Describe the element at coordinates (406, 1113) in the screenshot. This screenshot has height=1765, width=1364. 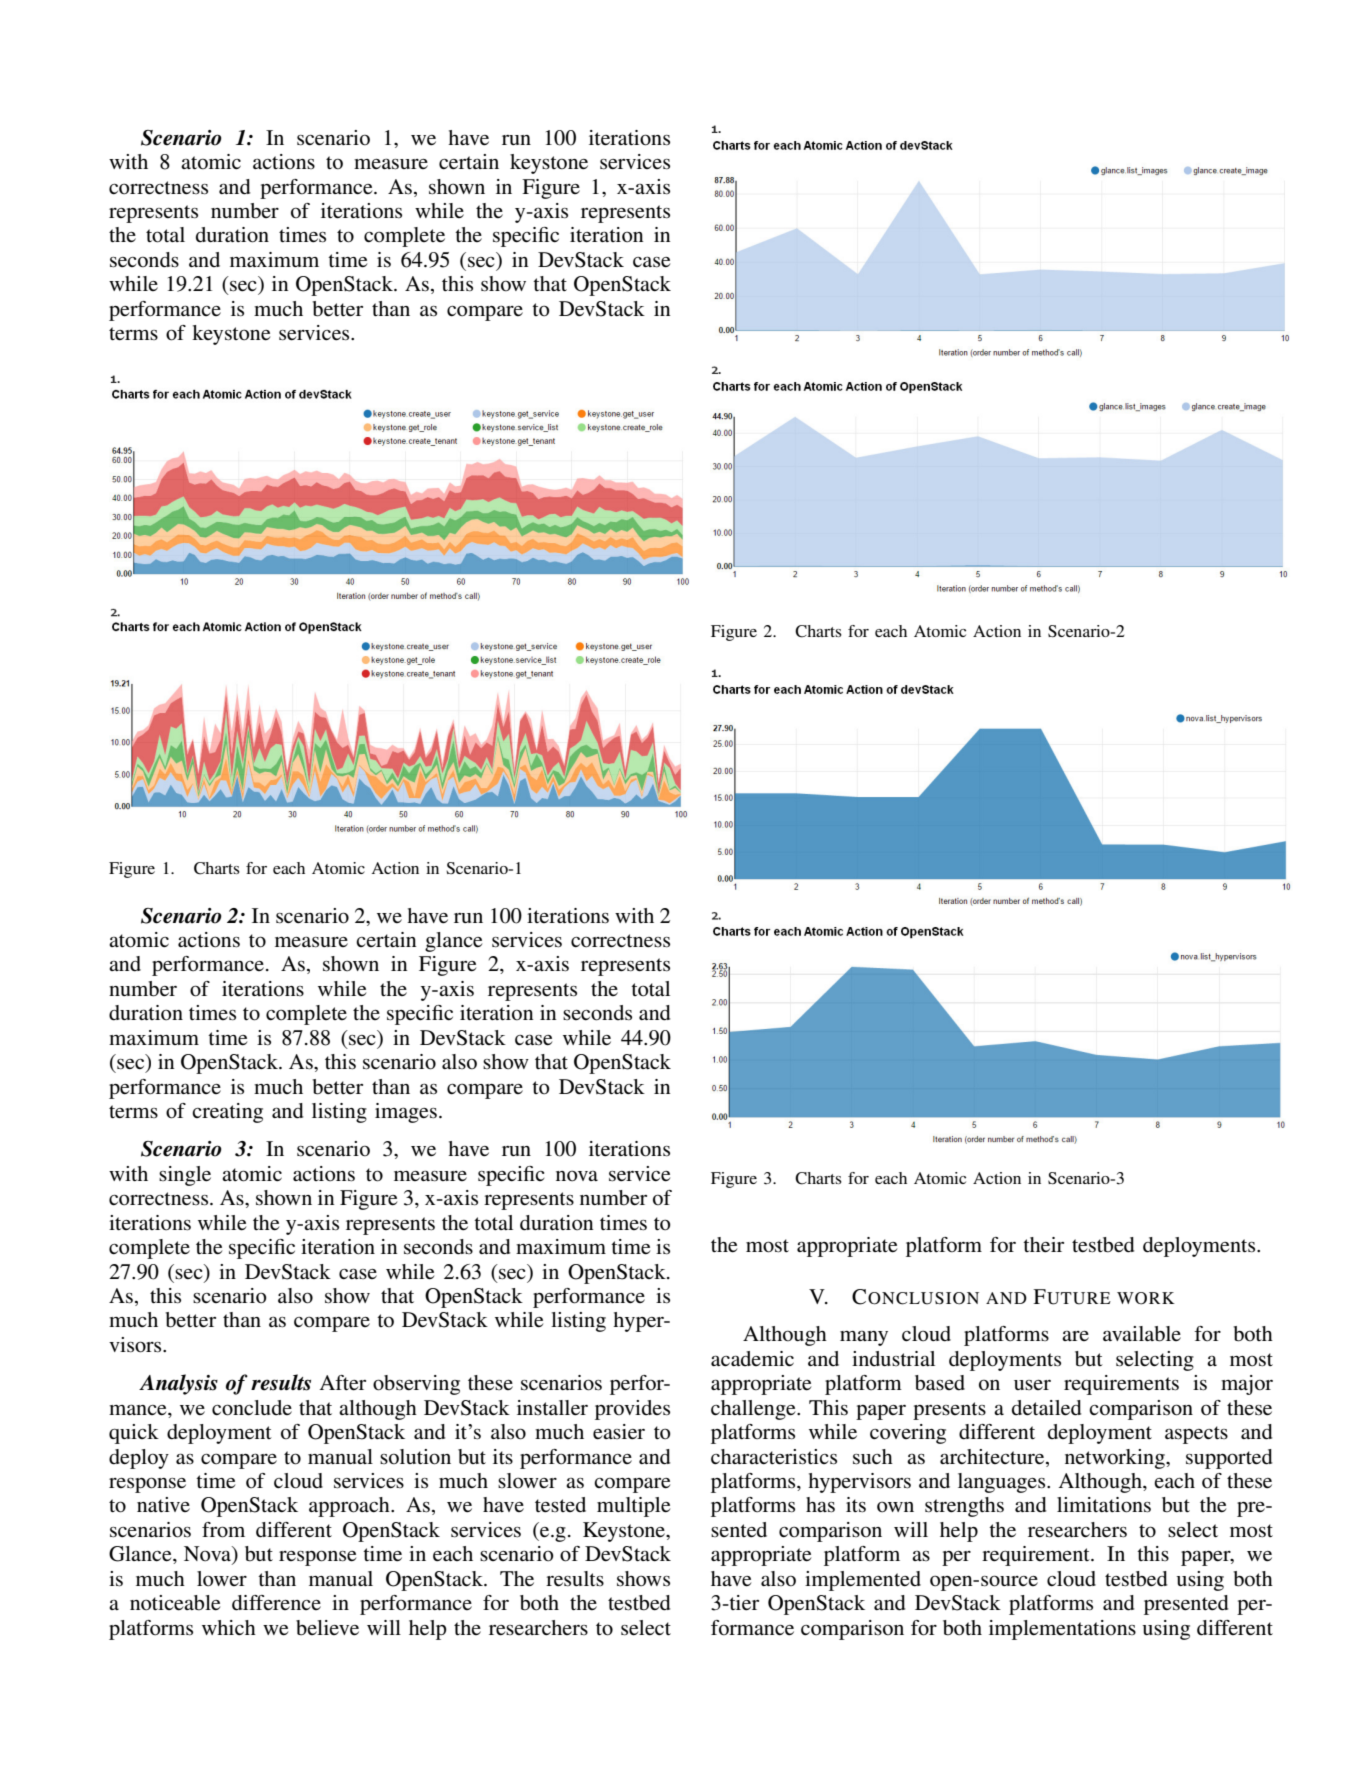
I see `images` at that location.
